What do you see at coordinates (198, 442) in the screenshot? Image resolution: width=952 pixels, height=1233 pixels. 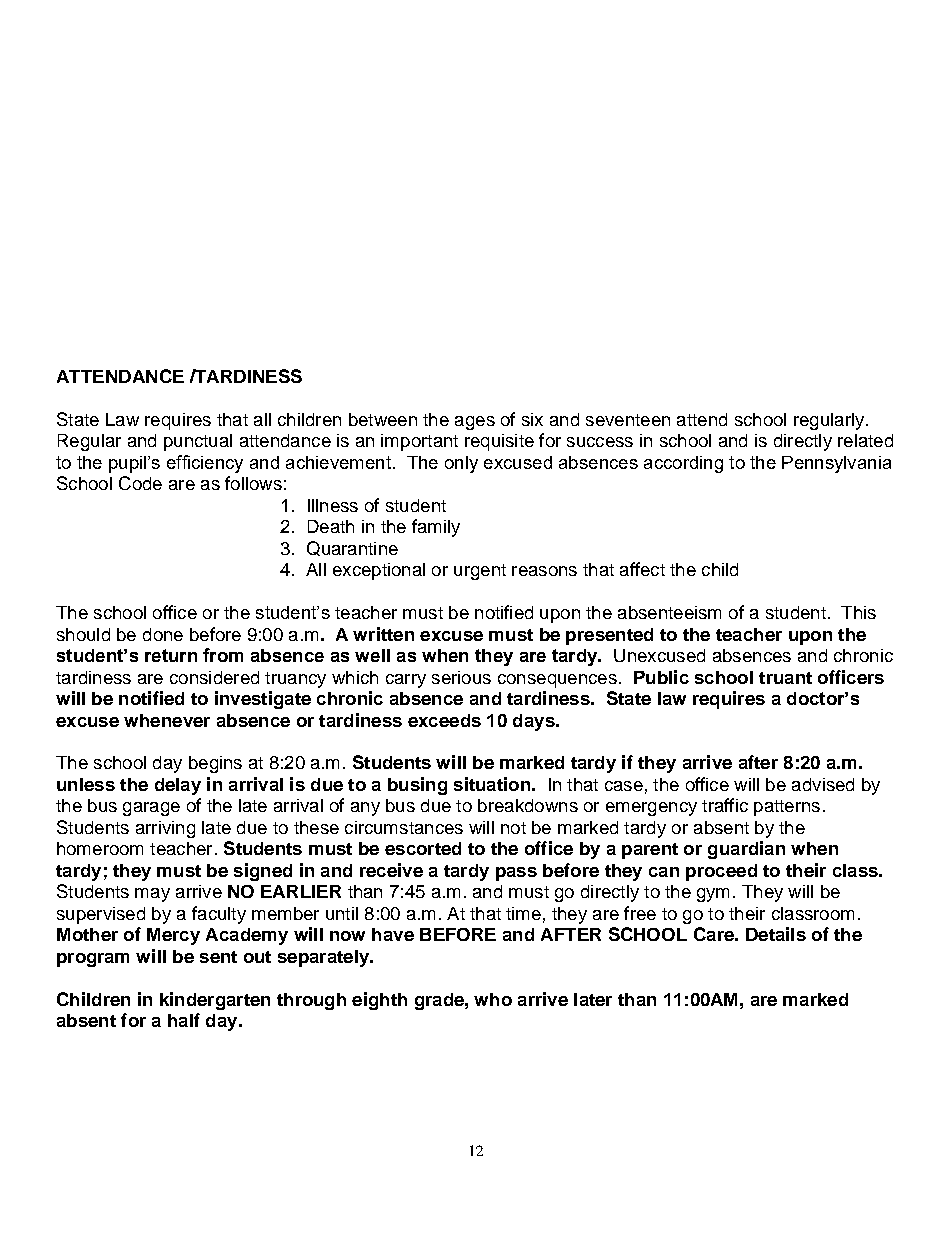 I see `punctual` at bounding box center [198, 442].
